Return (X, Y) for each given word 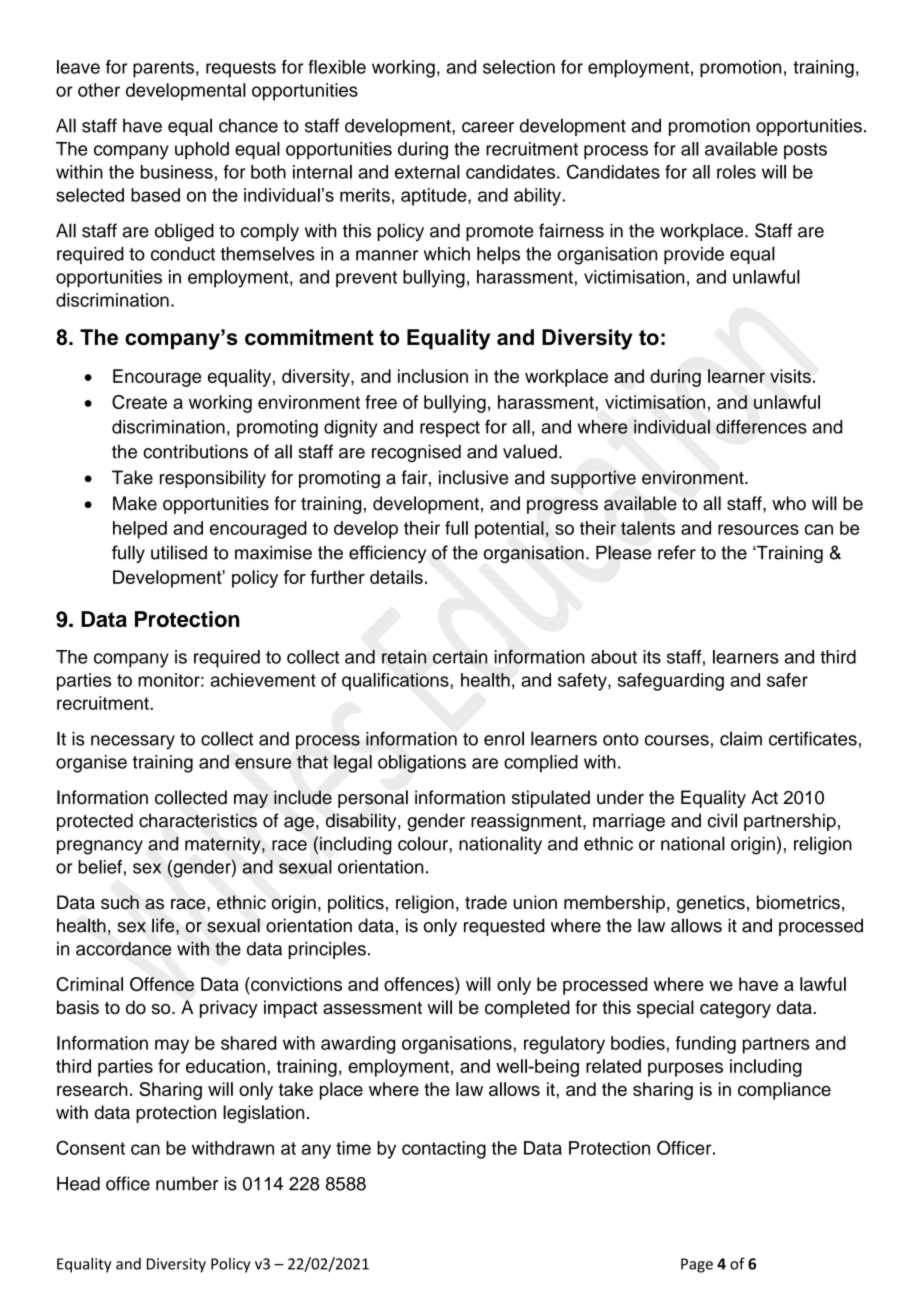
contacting (444, 1150)
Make (135, 503)
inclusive (473, 477)
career (488, 127)
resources (758, 529)
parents (163, 69)
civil (722, 820)
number (187, 1183)
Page (697, 1265)
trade (486, 902)
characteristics (198, 820)
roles (736, 172)
